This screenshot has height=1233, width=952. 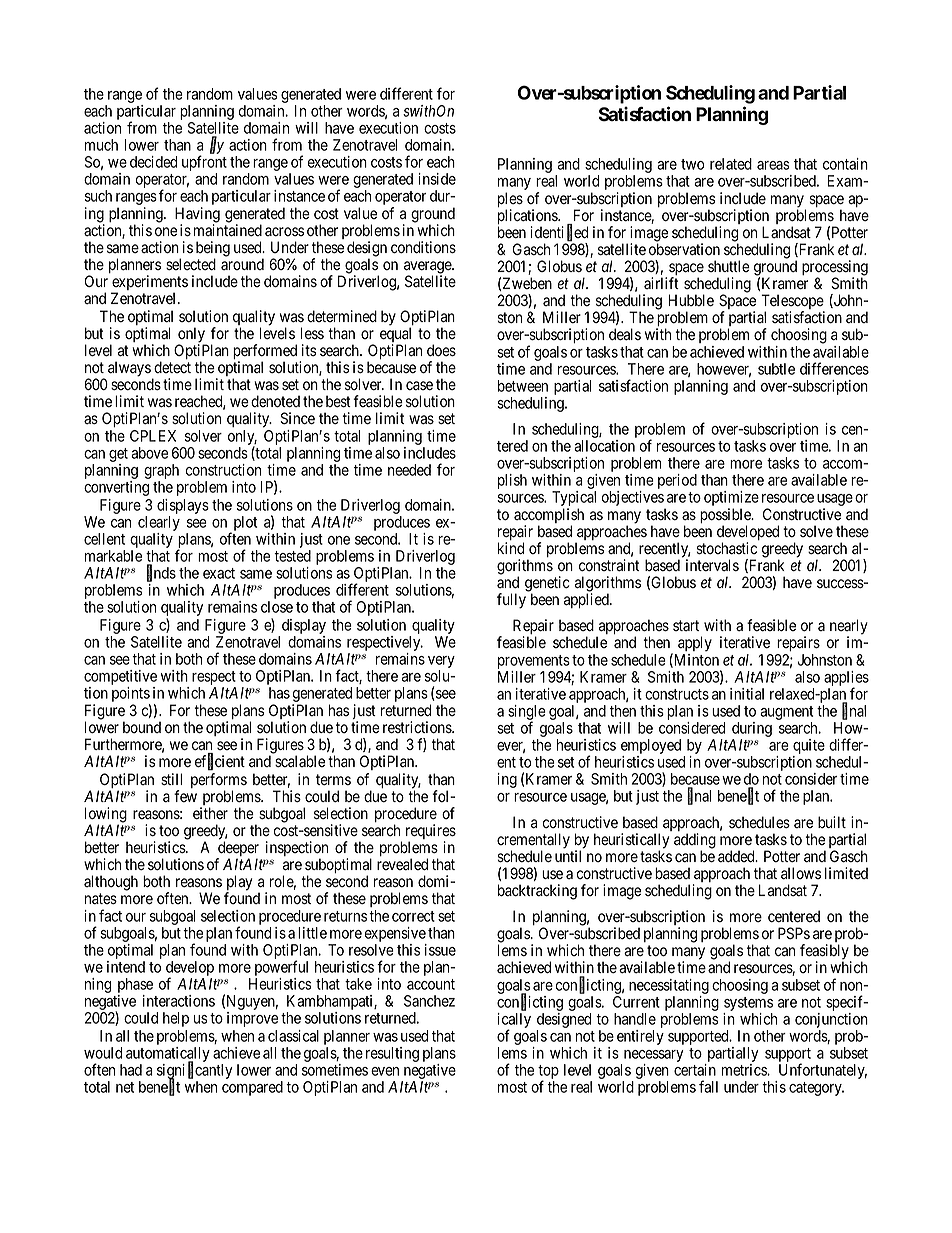 What do you see at coordinates (548, 1073) in the screenshot?
I see `top` at bounding box center [548, 1073].
